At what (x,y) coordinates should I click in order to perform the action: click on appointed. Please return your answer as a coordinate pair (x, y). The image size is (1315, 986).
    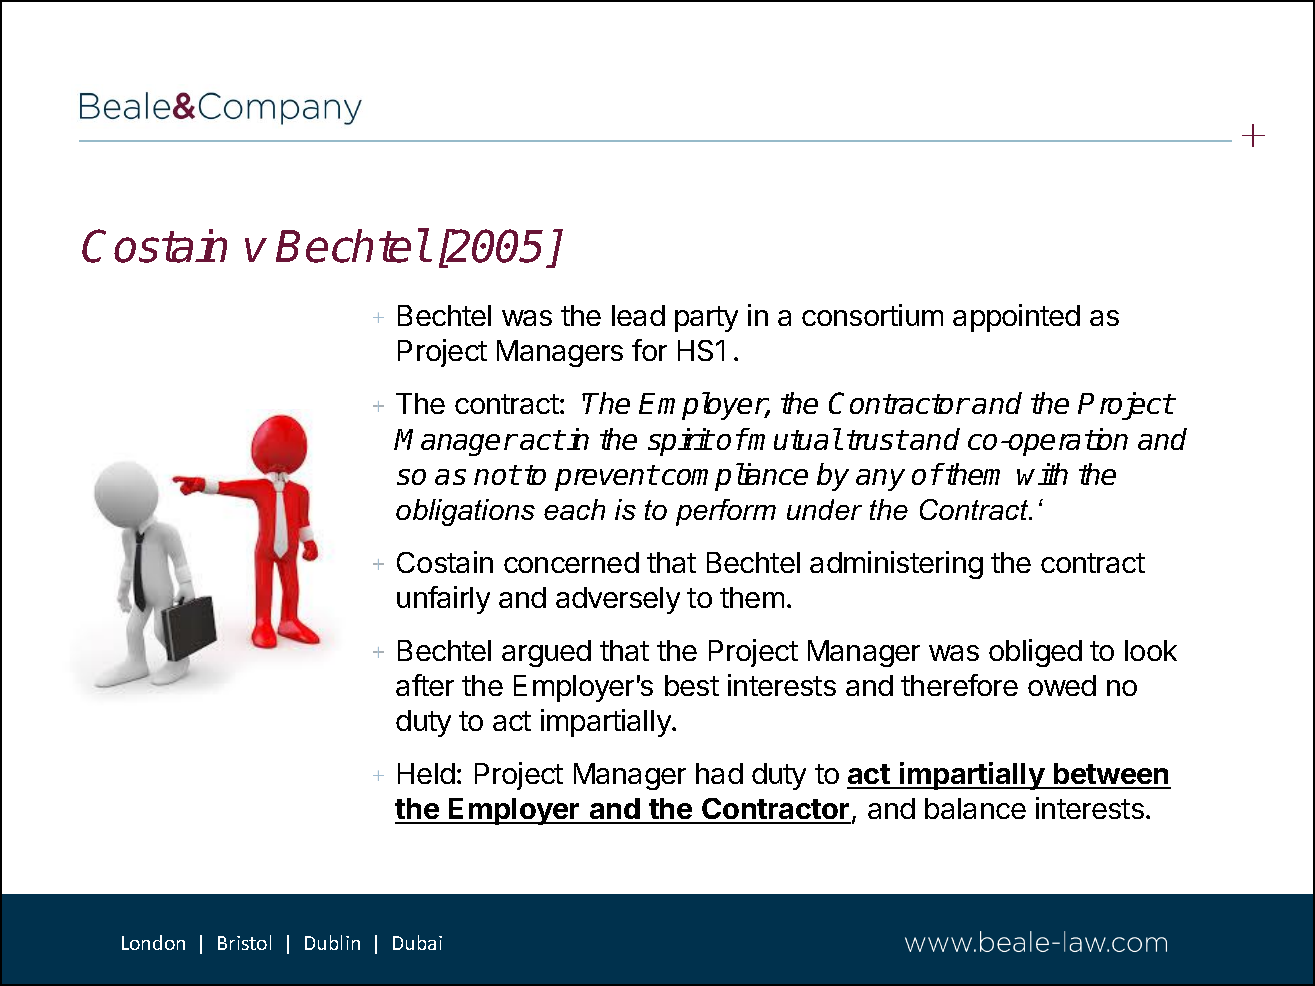
    Looking at the image, I should click on (1016, 318).
